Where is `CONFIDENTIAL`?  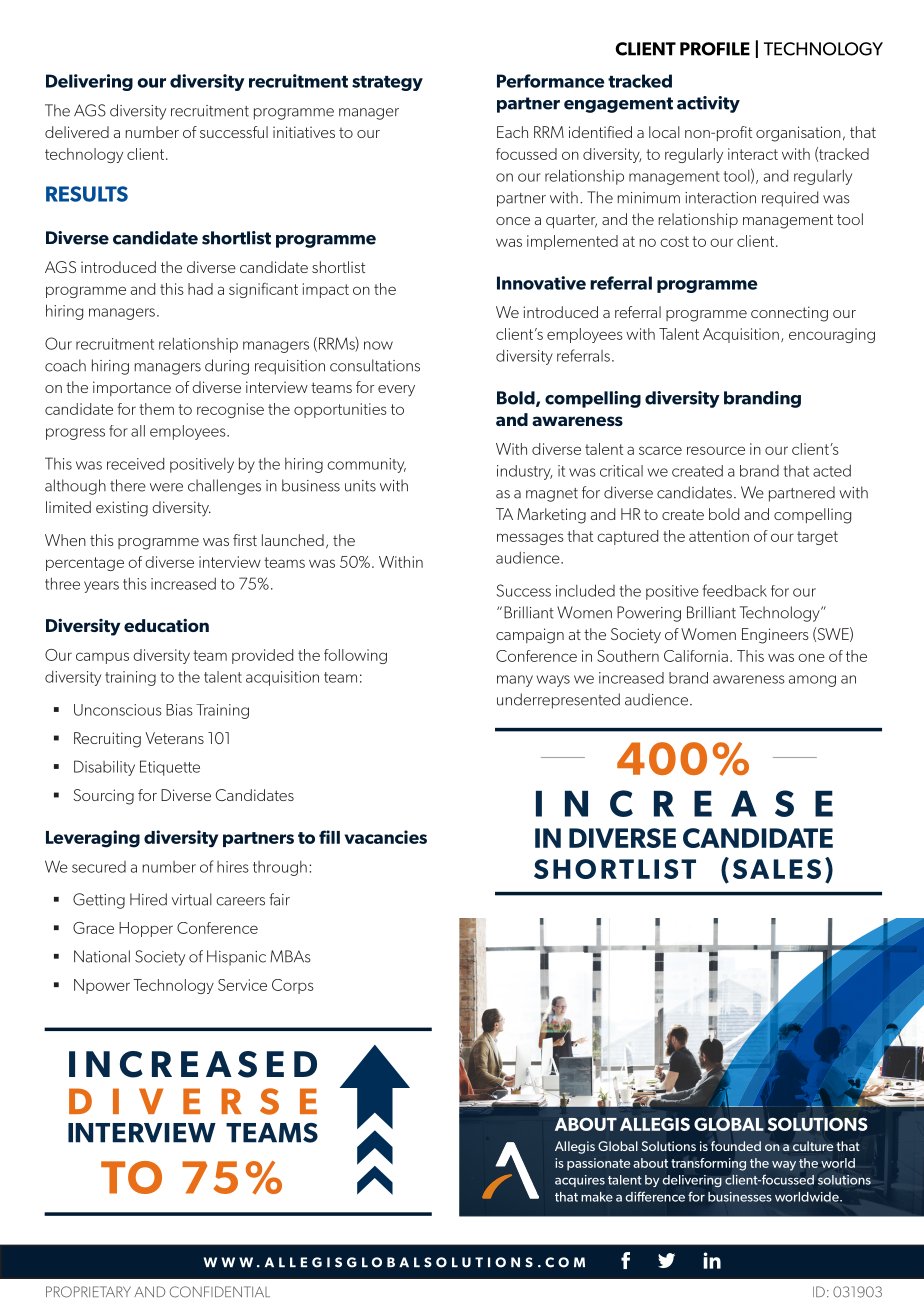
CONFIDENTIAL is located at coordinates (220, 1292).
